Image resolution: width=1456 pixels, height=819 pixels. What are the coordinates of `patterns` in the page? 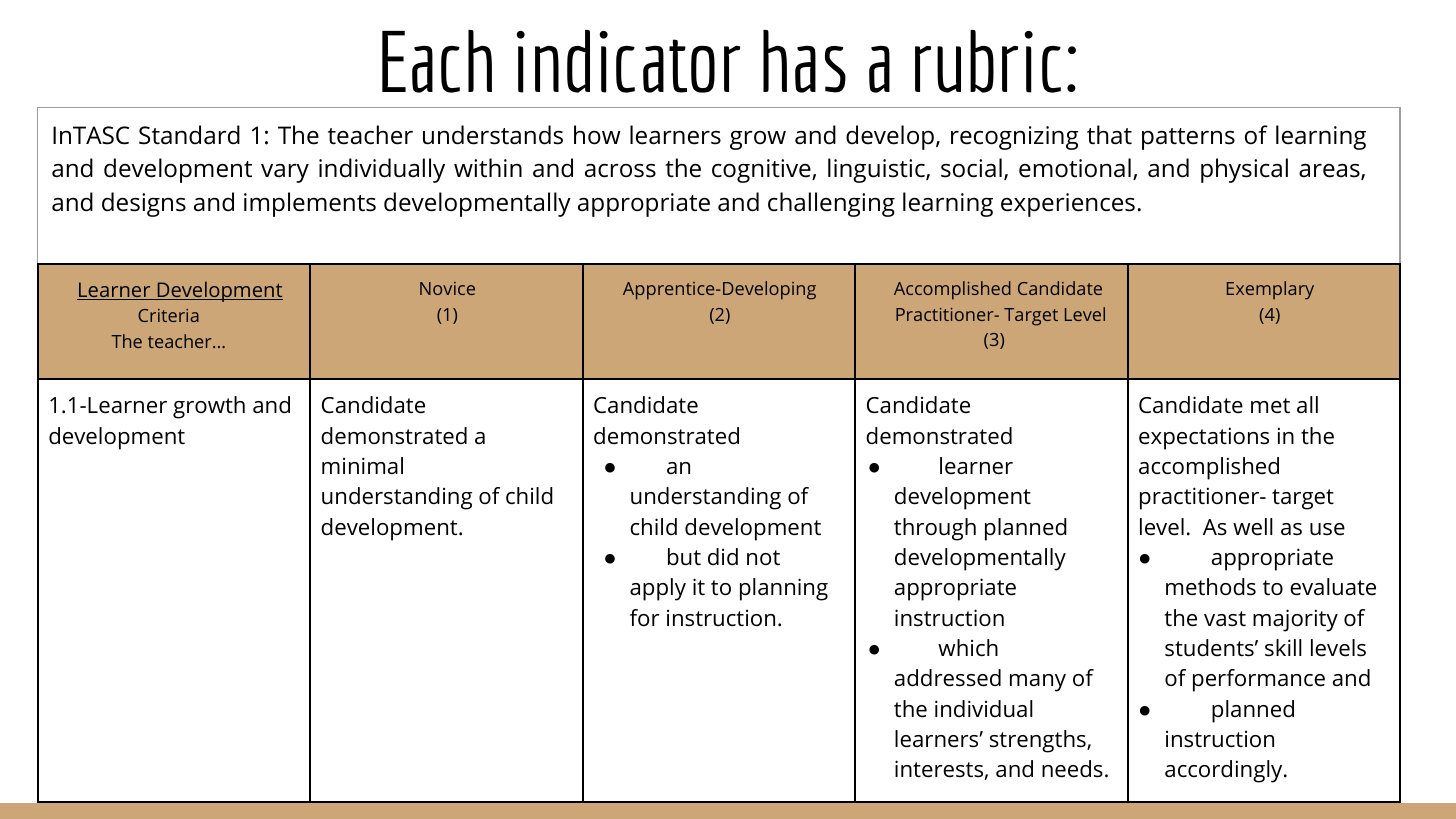 It's located at (1188, 139).
